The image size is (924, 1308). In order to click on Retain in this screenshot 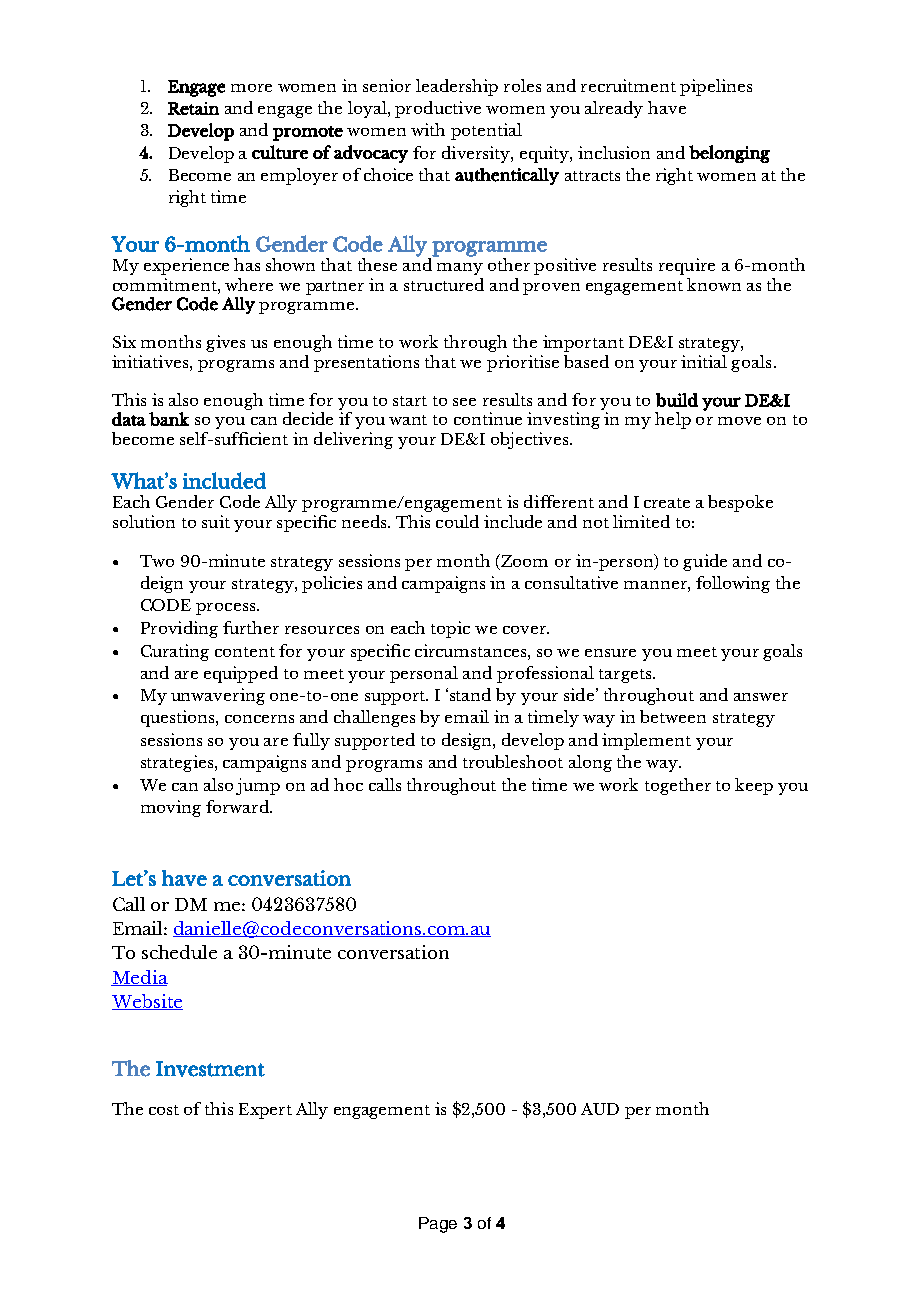, I will do `click(193, 108)`.
